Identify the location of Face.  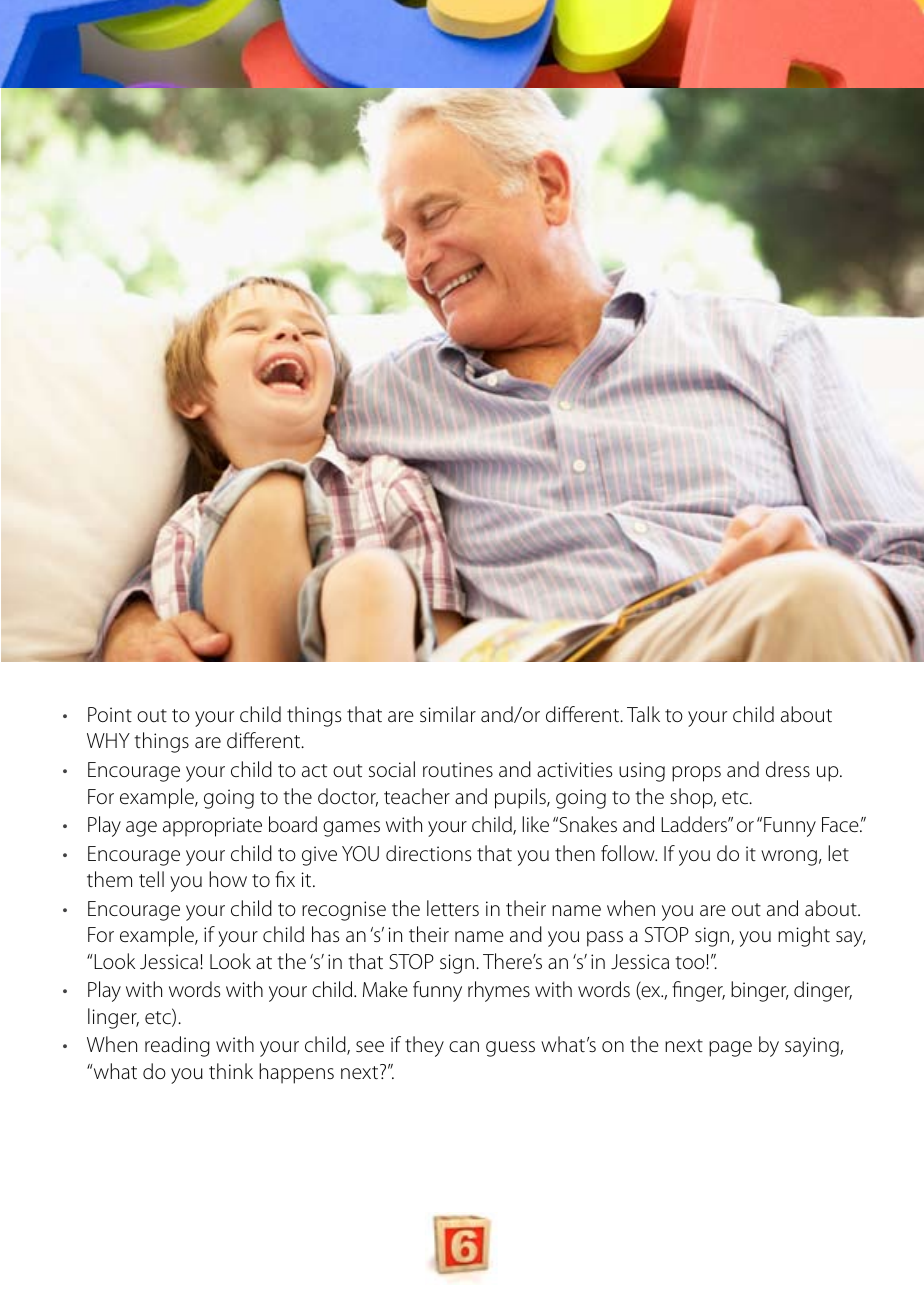
(841, 825).
